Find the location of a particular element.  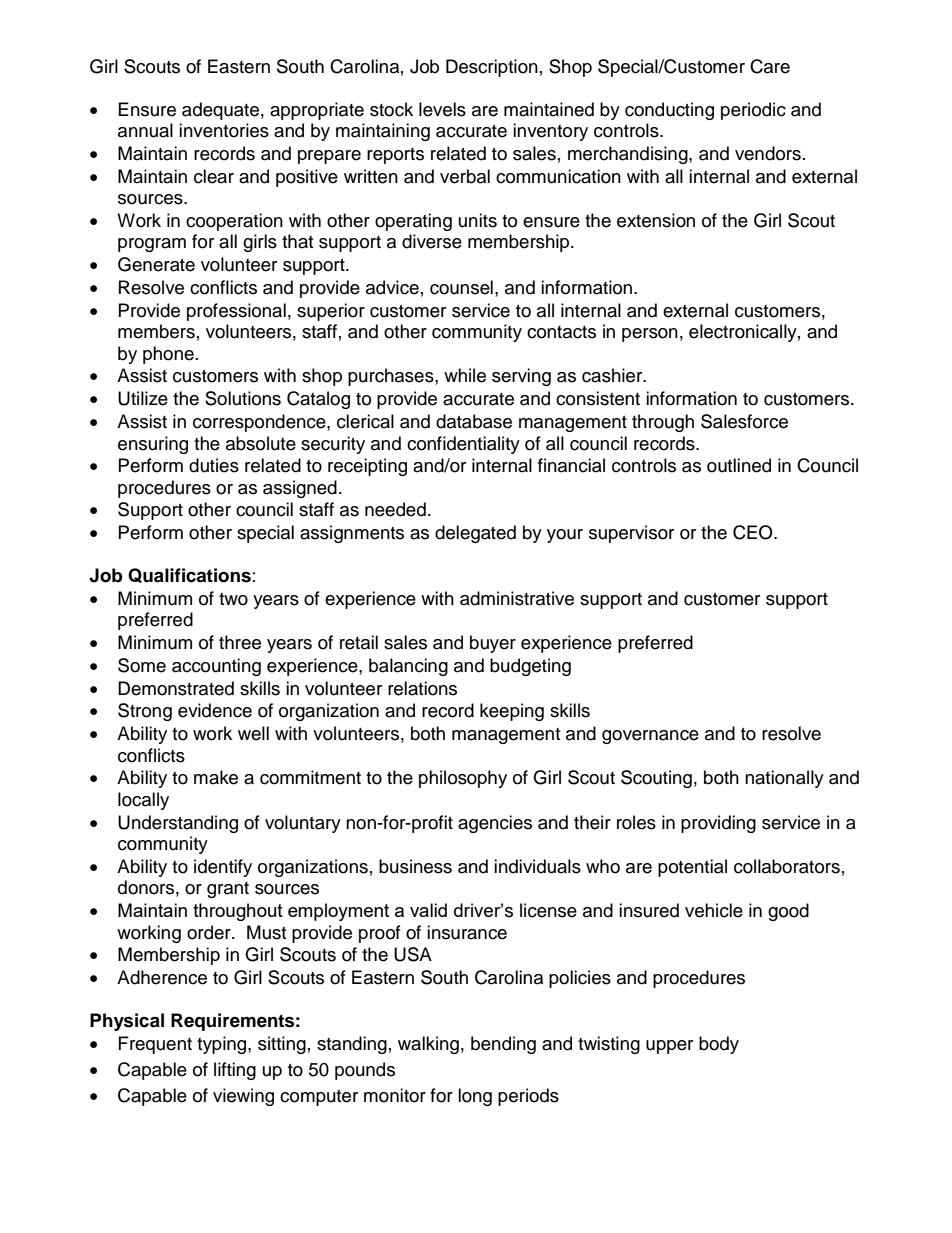

levels is located at coordinates (442, 109).
